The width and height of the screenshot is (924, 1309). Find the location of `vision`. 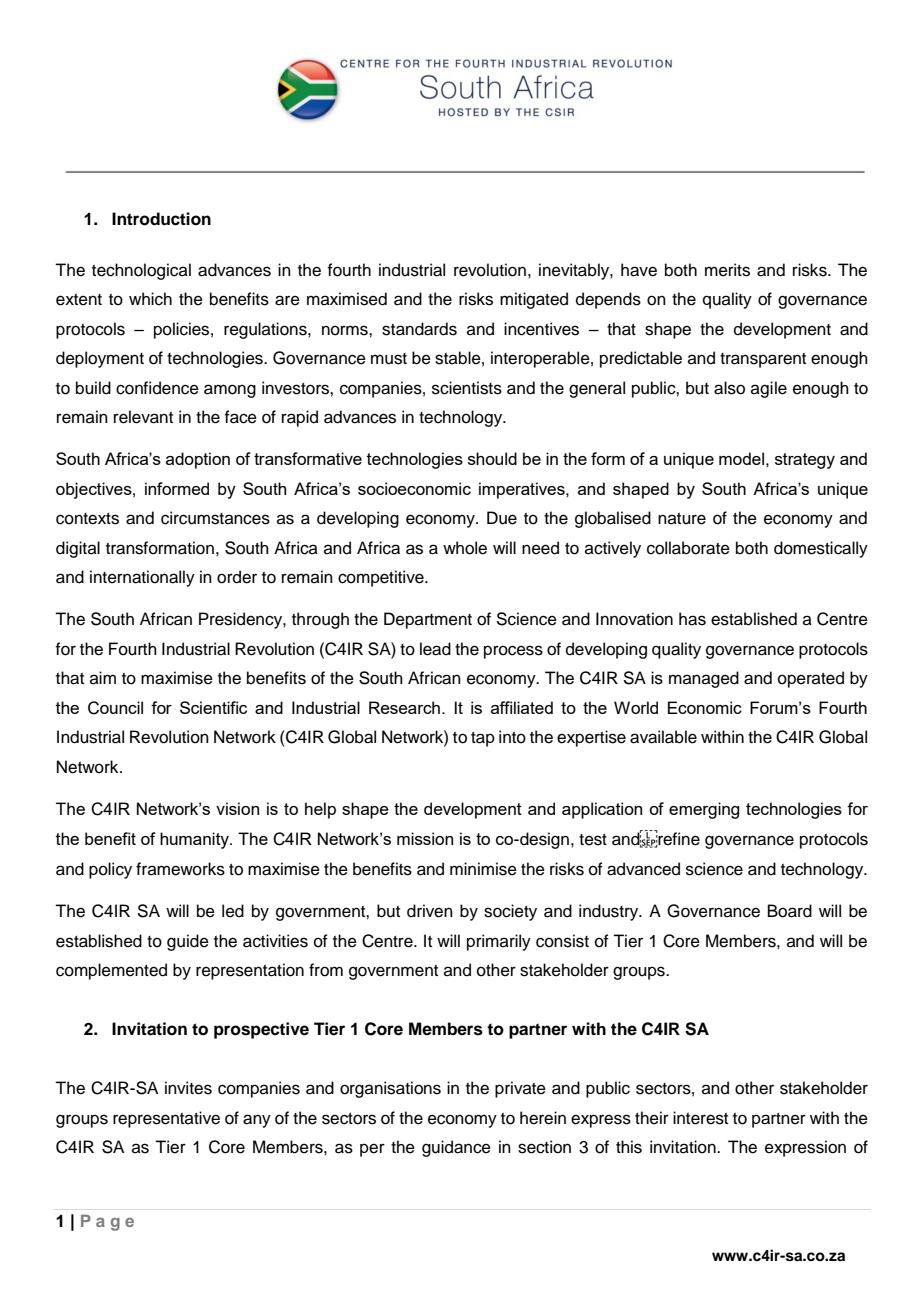

vision is located at coordinates (237, 808).
